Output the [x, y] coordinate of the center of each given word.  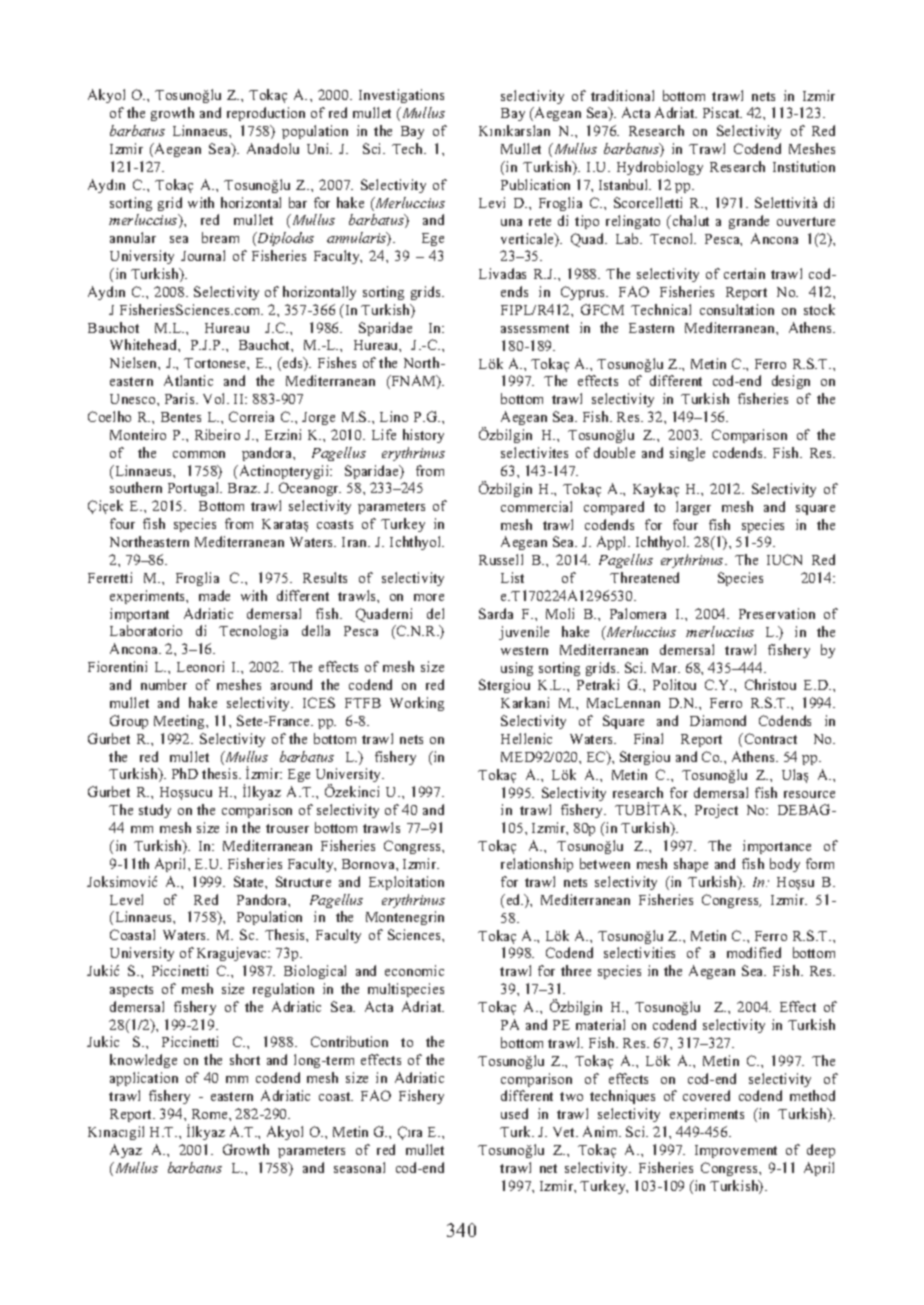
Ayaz [126, 1151]
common [199, 454]
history [423, 436]
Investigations [401, 96]
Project [716, 811]
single [687, 454]
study [155, 811]
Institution [804, 166]
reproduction [266, 114]
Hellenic [526, 738]
